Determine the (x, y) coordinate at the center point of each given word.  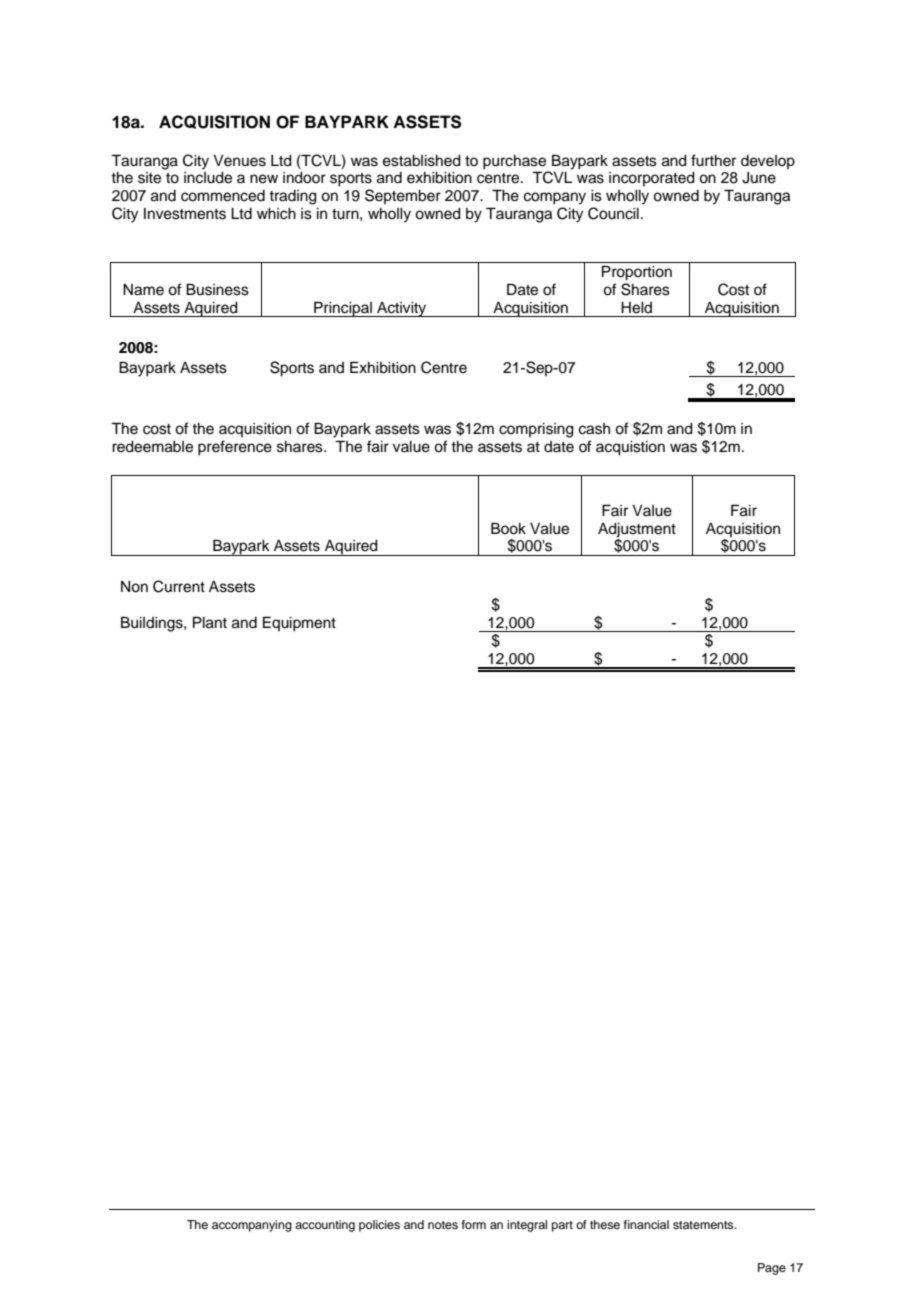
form (474, 1224)
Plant (210, 622)
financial (646, 1224)
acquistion (630, 448)
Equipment (299, 624)
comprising (536, 430)
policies (379, 1226)
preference (235, 448)
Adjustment (637, 530)
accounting (325, 1226)
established (422, 161)
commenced (223, 196)
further (713, 160)
